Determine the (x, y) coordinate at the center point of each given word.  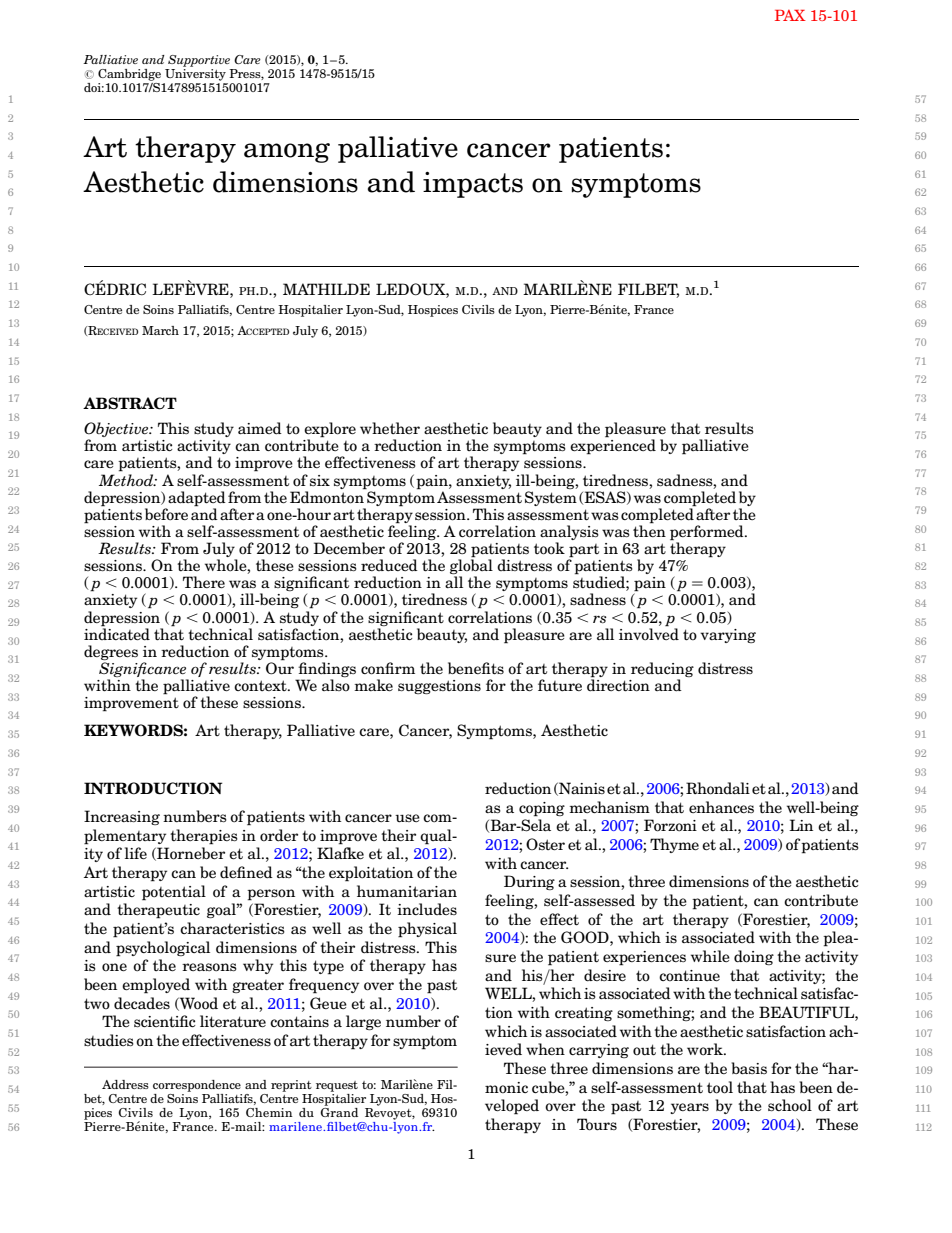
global (471, 567)
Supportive (199, 61)
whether (390, 428)
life (136, 853)
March (160, 330)
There (204, 582)
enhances (721, 807)
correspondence (197, 1086)
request (337, 1086)
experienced (613, 446)
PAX (790, 15)
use (407, 818)
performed (708, 534)
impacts (473, 185)
